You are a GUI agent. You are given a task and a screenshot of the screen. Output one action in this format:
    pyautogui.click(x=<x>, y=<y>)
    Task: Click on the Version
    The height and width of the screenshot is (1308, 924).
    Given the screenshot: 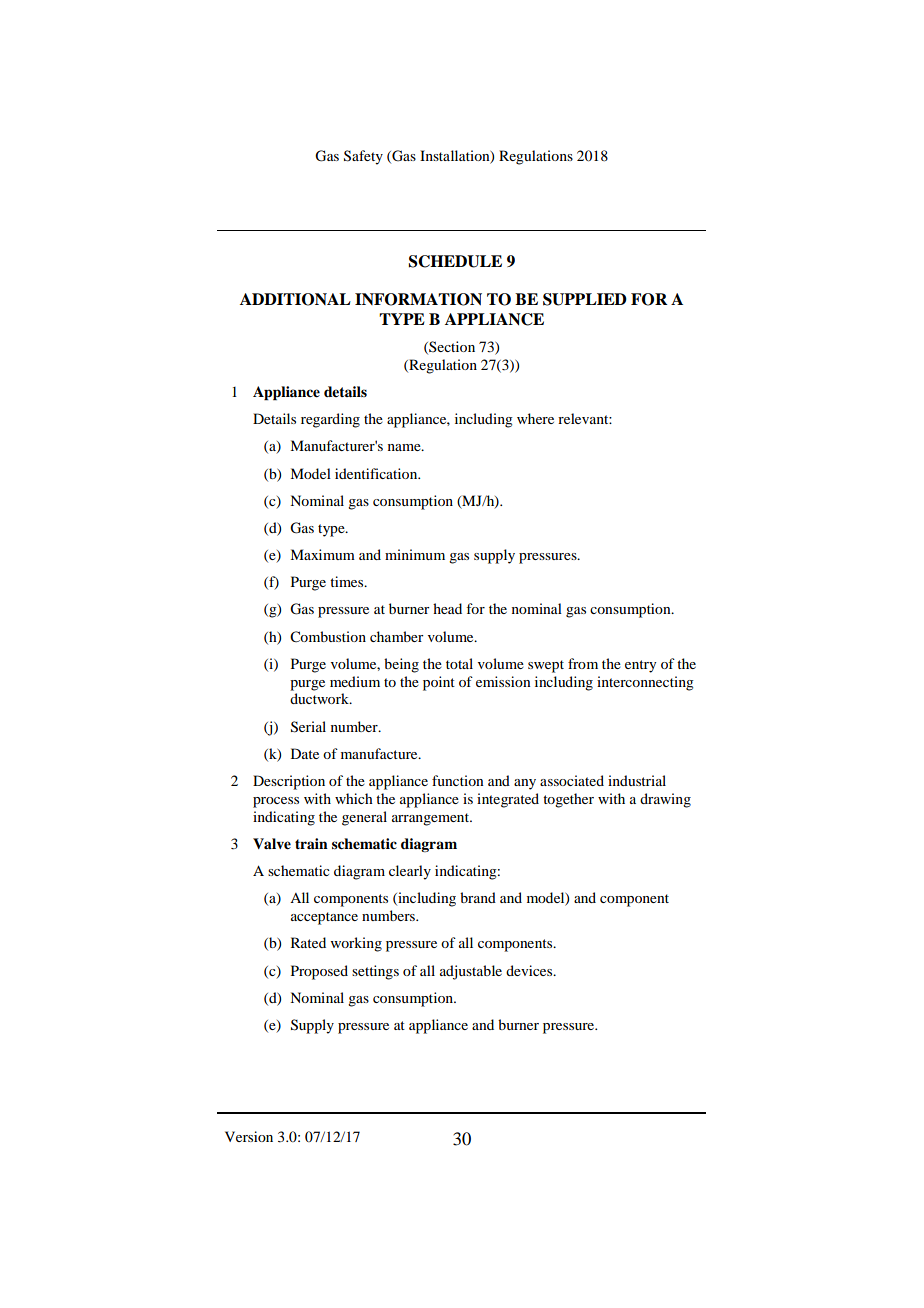 What is the action you would take?
    pyautogui.click(x=249, y=1136)
